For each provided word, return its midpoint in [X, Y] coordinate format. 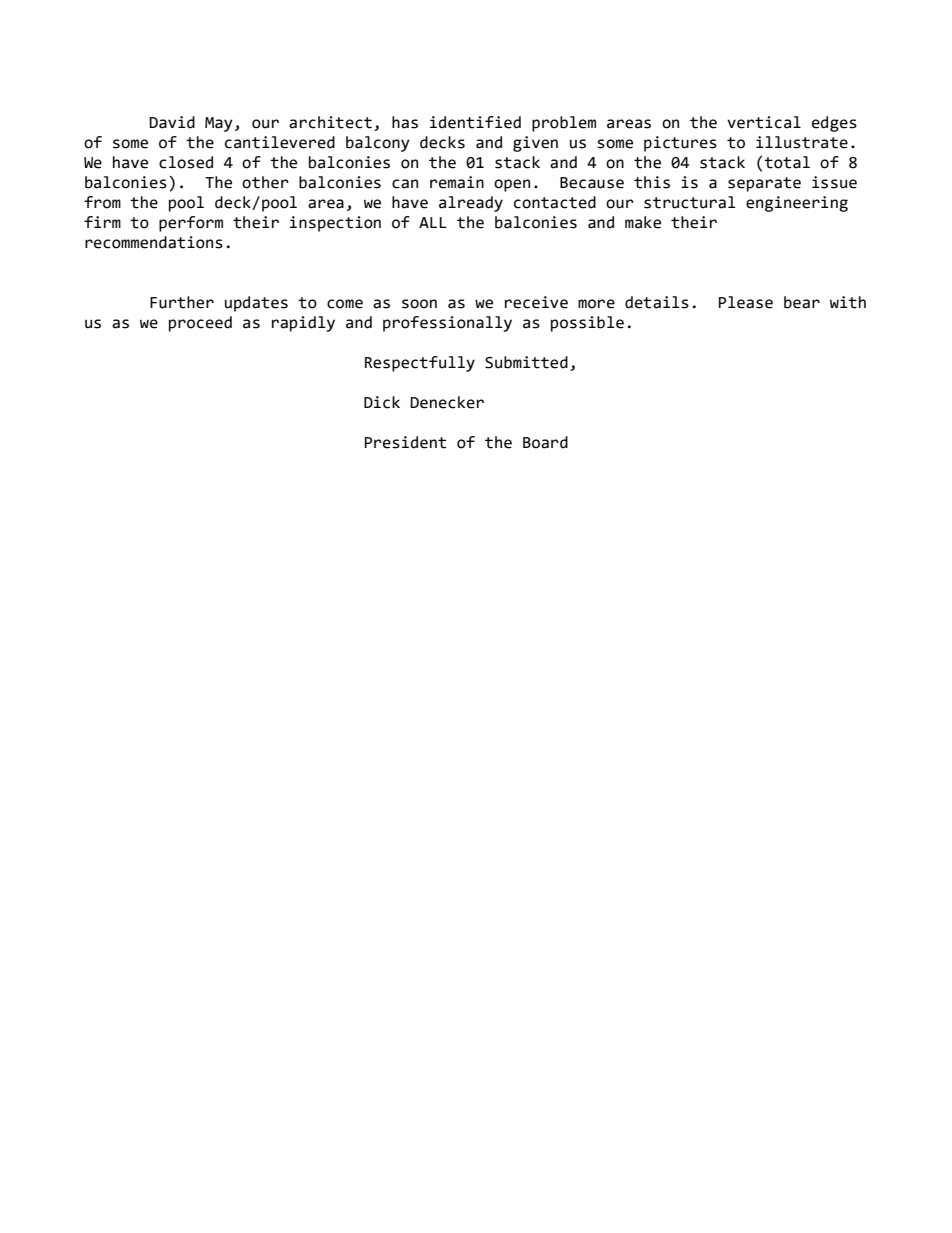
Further [182, 302]
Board [545, 442]
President [405, 442]
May [219, 124]
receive [536, 302]
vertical [764, 122]
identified [475, 122]
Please [746, 302]
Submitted [526, 362]
